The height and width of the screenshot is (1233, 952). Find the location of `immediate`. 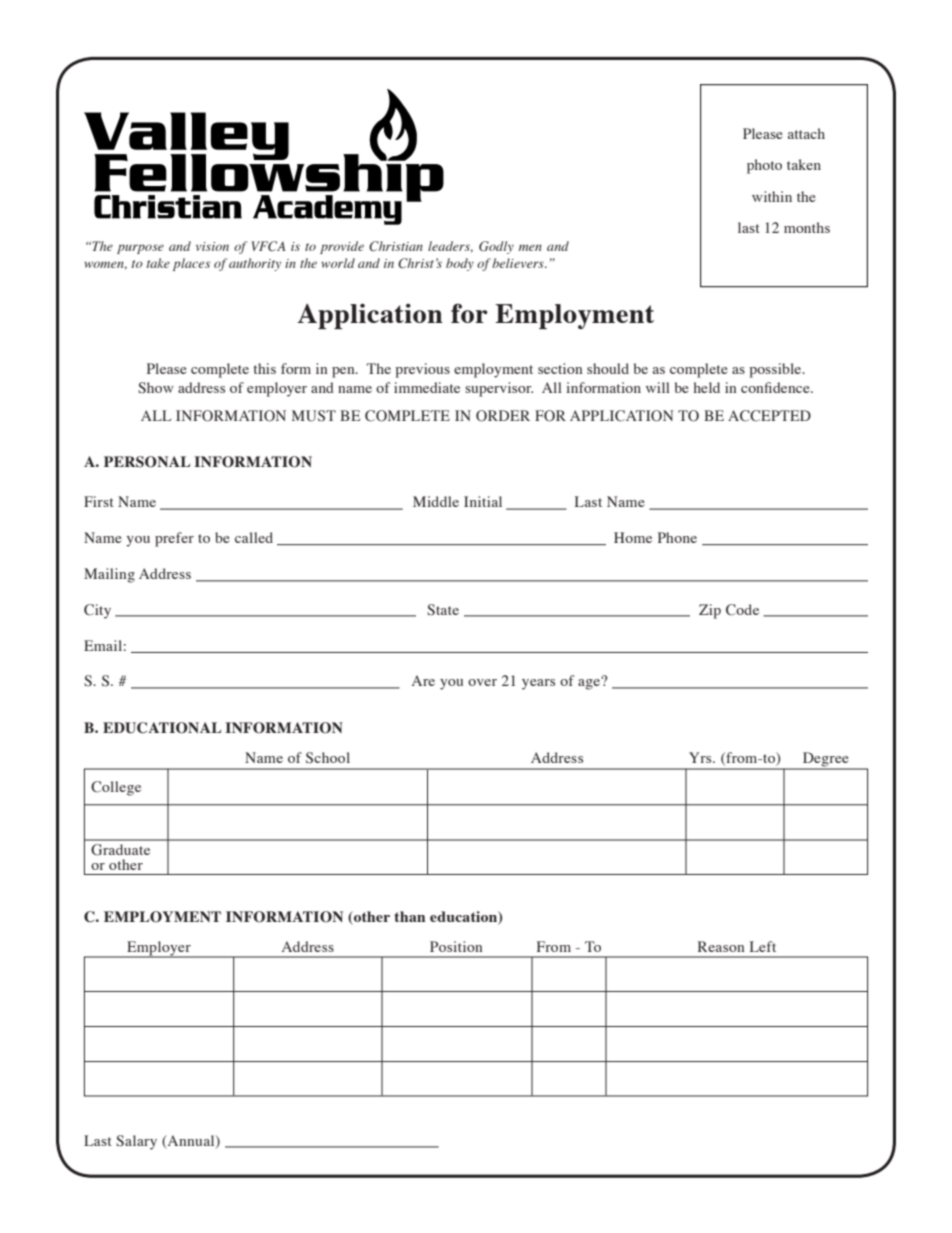

immediate is located at coordinates (427, 387).
